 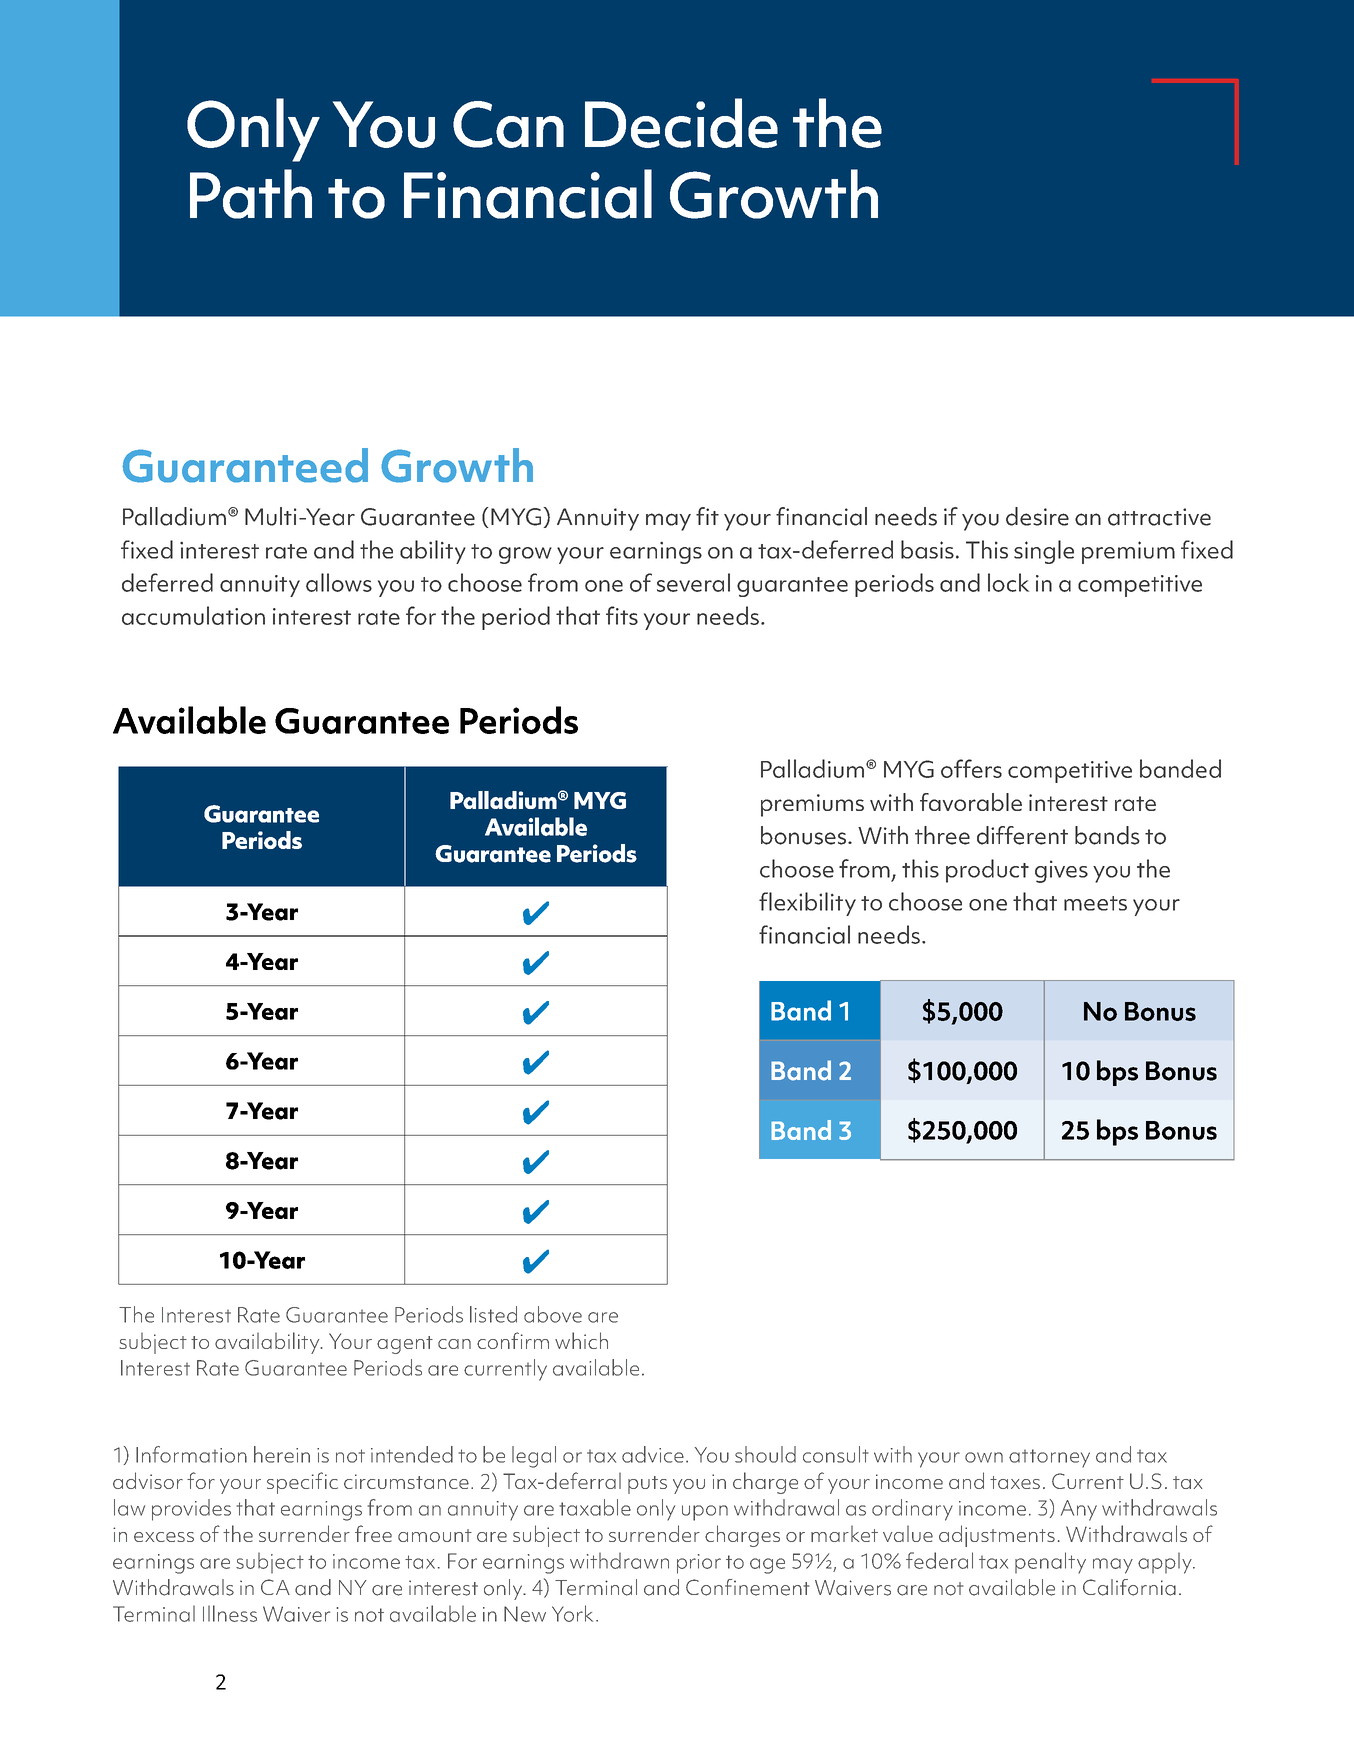 I want to click on accumulation, so click(x=193, y=615).
